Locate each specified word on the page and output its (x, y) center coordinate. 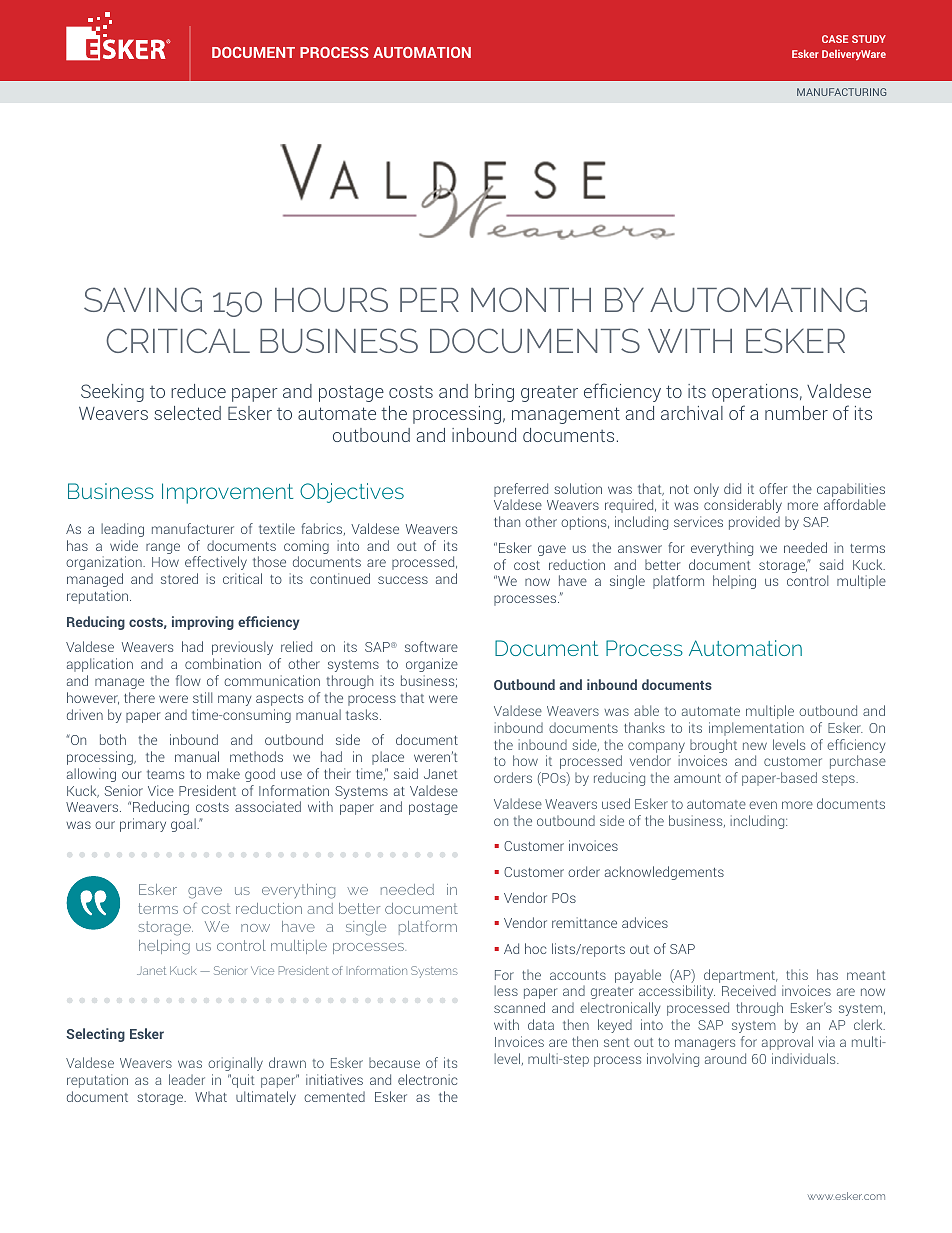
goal (184, 825)
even (763, 805)
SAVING (143, 299)
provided (754, 523)
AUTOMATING (758, 299)
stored (179, 578)
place (388, 758)
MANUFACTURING (841, 92)
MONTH (531, 299)
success (403, 580)
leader (187, 1079)
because (394, 1063)
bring (494, 393)
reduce (198, 391)
